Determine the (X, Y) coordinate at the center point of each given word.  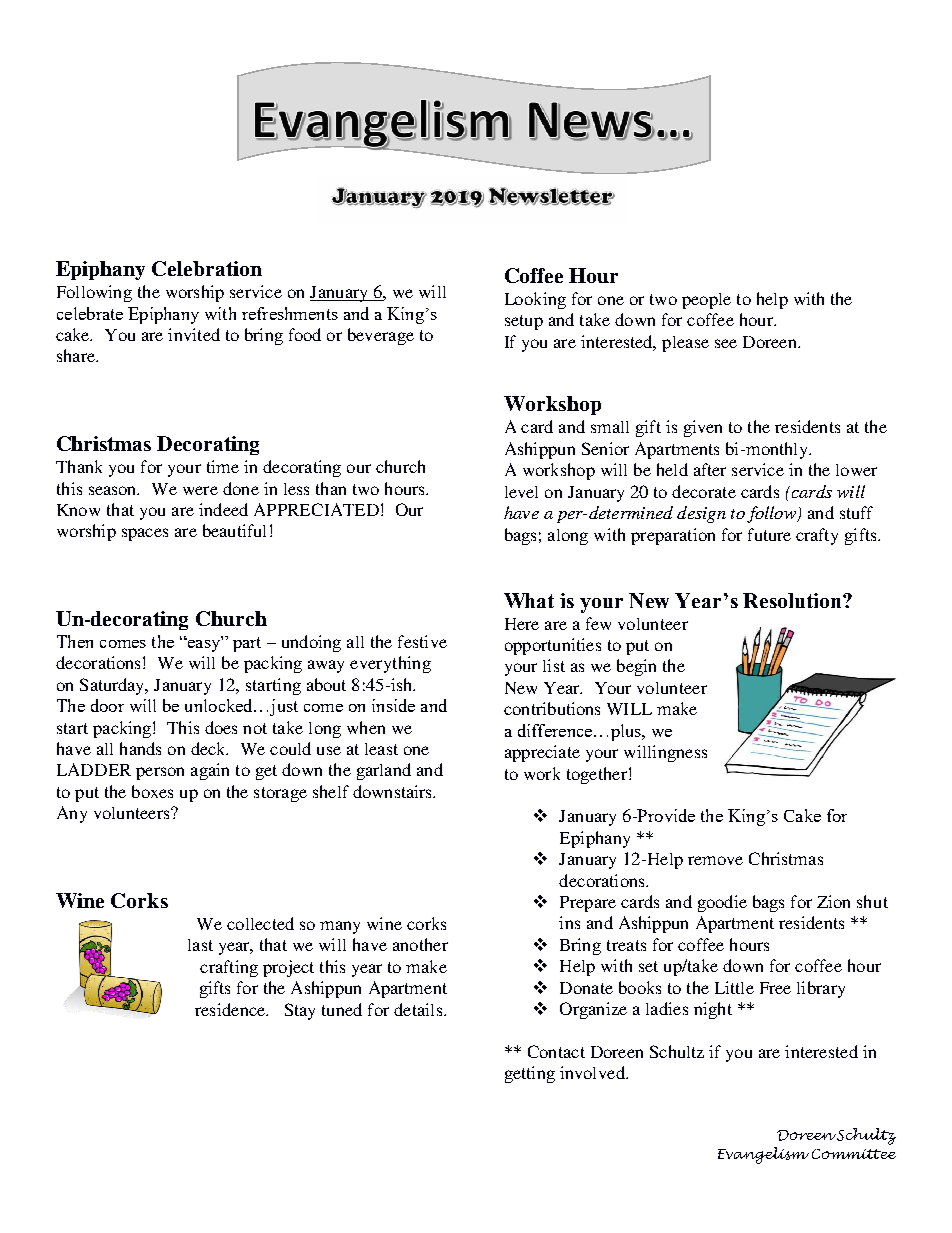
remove (715, 860)
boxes (152, 791)
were (200, 490)
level (521, 492)
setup (524, 322)
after (710, 469)
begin (636, 667)
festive (422, 641)
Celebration (207, 268)
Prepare (588, 904)
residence (231, 1009)
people (706, 301)
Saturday (114, 686)
